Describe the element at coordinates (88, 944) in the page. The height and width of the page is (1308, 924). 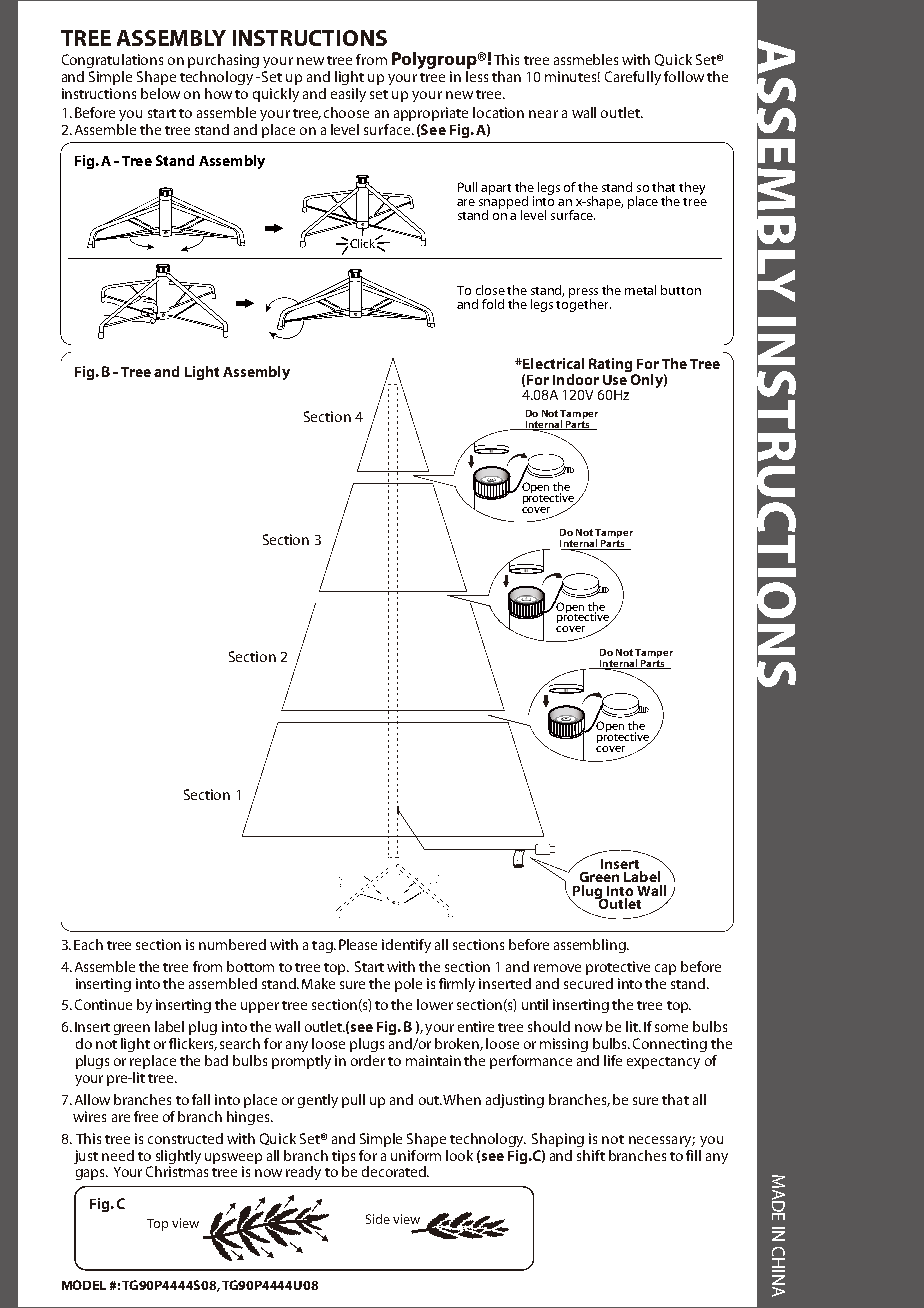
I see `Each` at that location.
